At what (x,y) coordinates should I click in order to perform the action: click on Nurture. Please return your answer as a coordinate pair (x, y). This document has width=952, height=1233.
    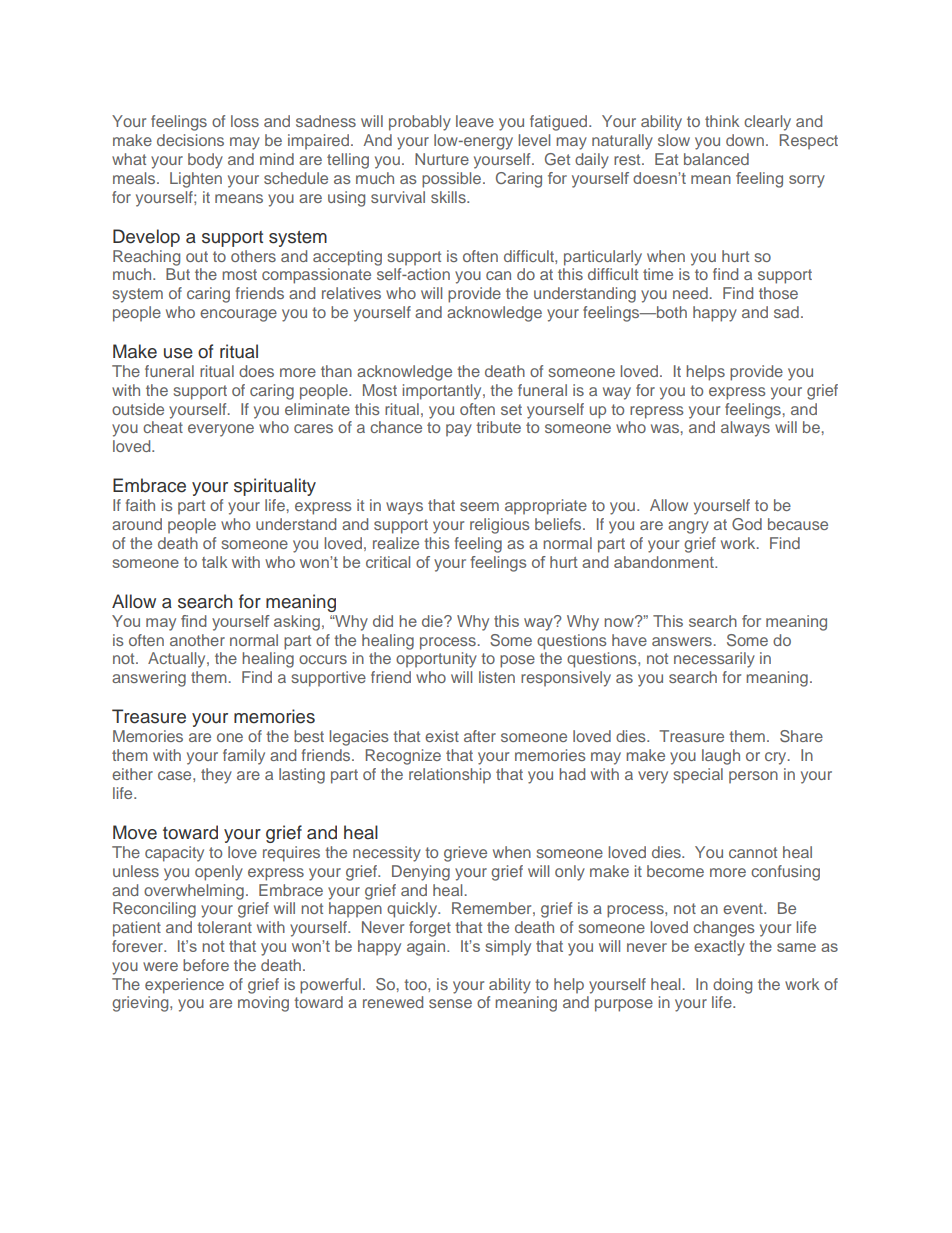
    Looking at the image, I should click on (442, 159).
